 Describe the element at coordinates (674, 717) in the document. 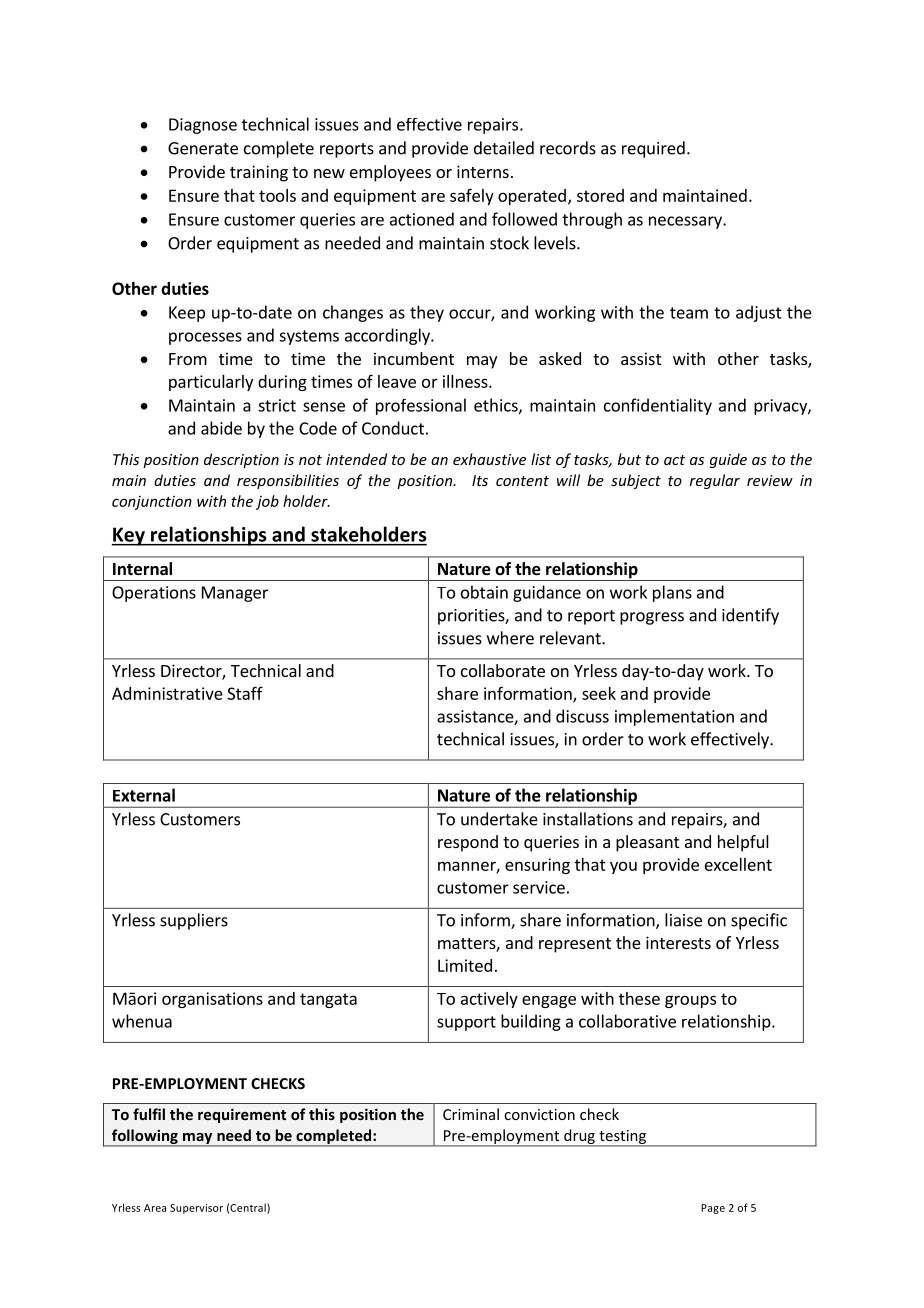

I see `implementation` at that location.
